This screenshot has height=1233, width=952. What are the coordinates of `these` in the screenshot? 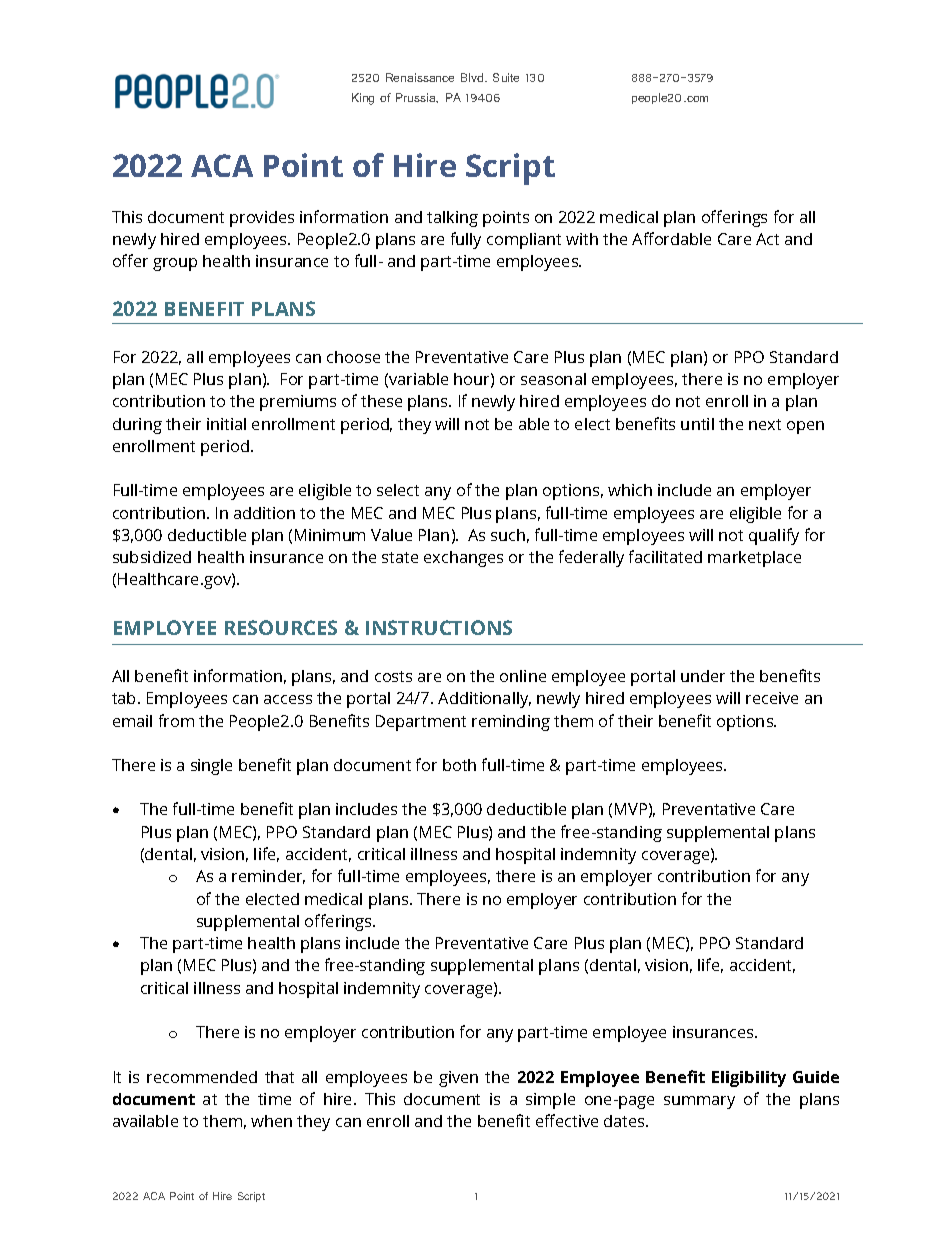 It's located at (381, 401).
